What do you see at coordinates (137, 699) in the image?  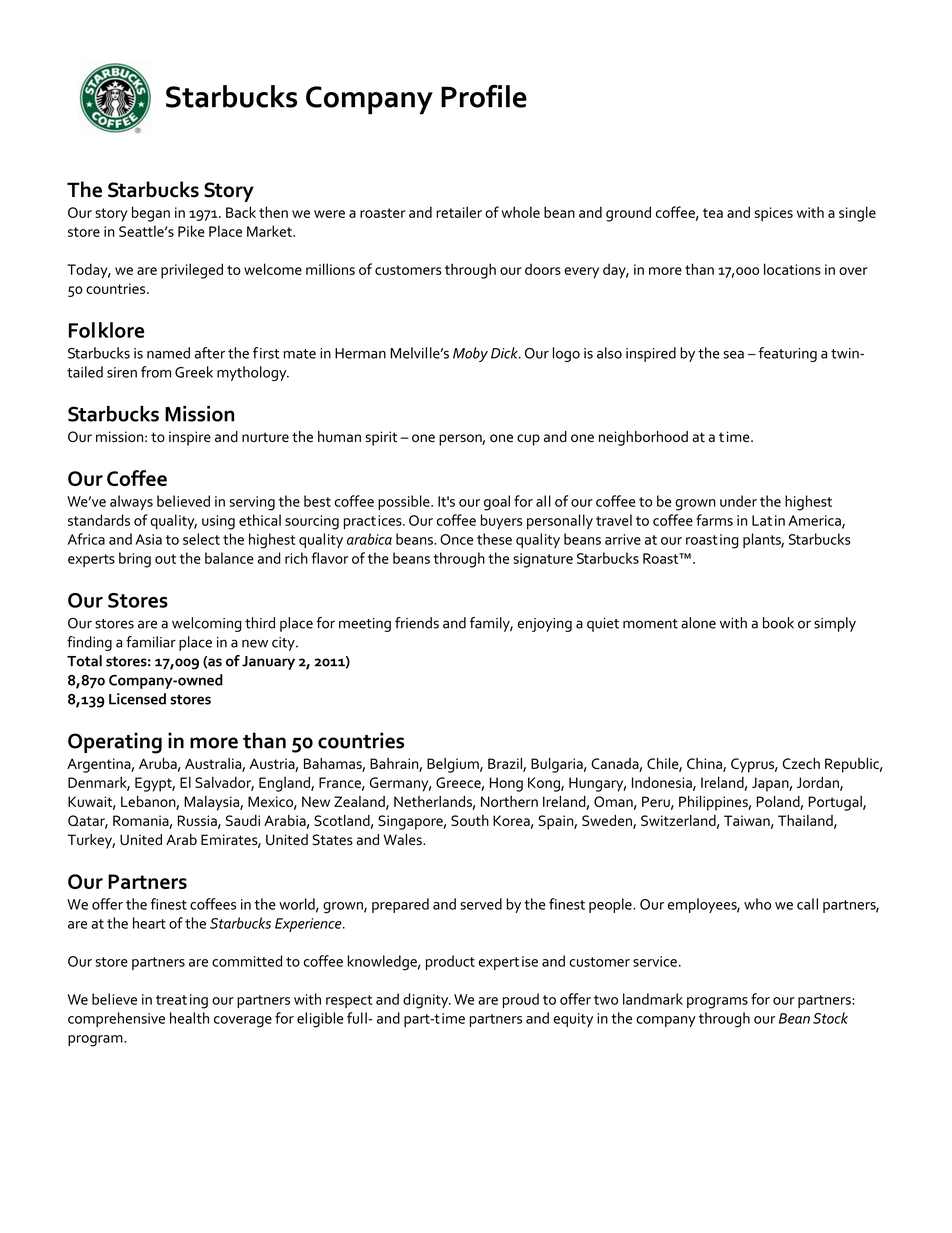 I see `Licensed` at bounding box center [137, 699].
